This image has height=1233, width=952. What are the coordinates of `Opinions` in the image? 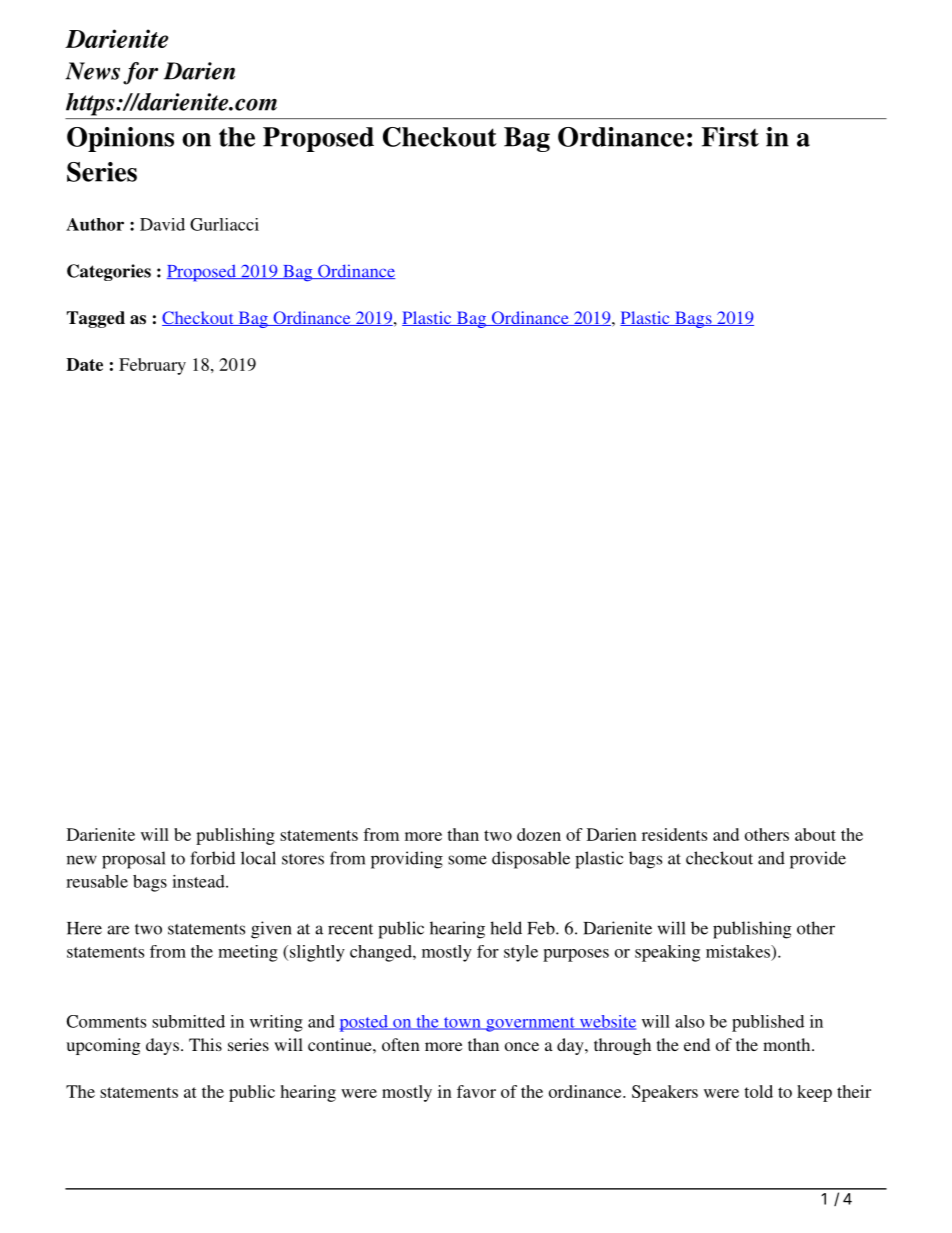 It's located at (120, 139).
